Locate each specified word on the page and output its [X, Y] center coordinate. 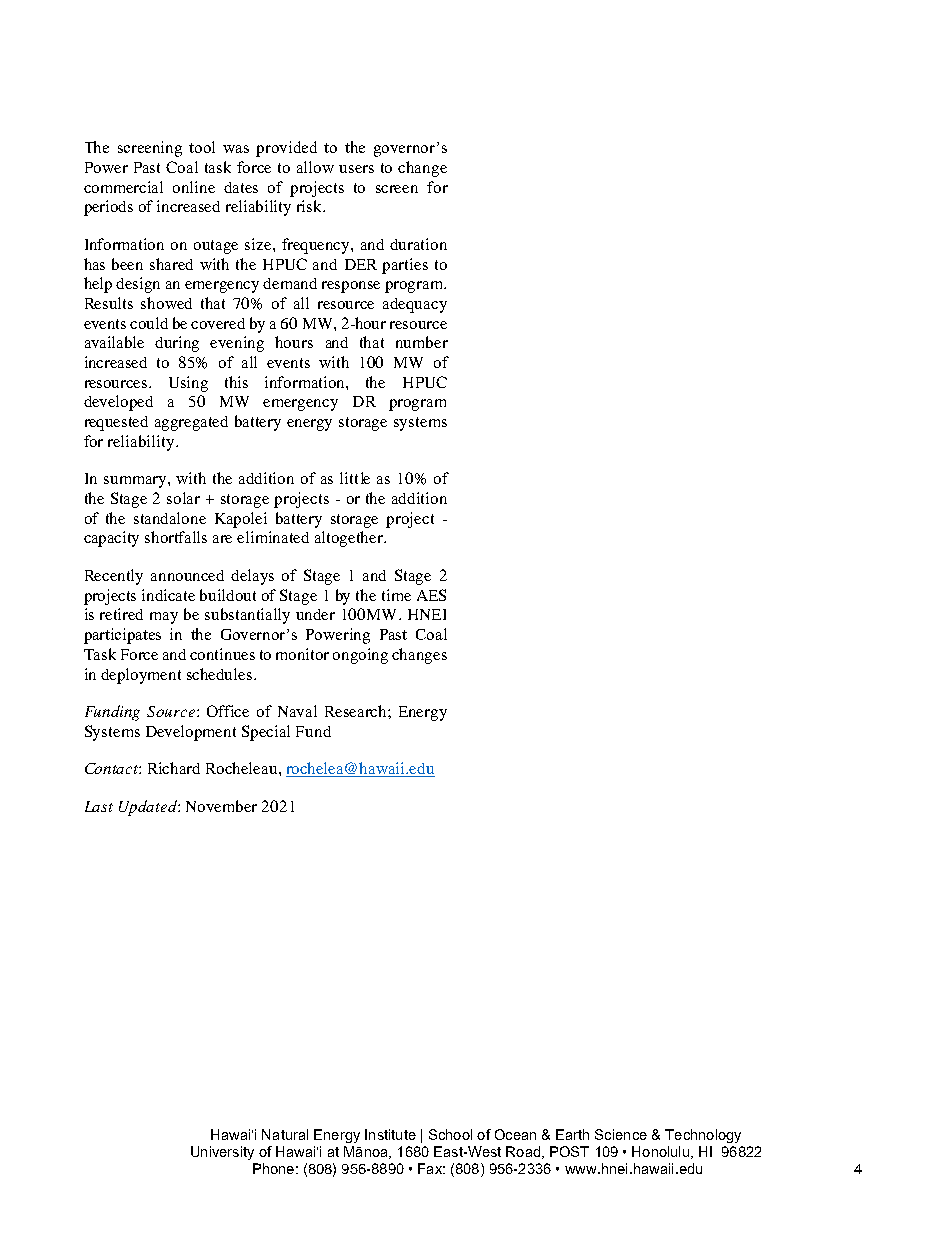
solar [183, 498]
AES [431, 595]
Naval [297, 711]
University [222, 1153]
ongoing [360, 656]
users [356, 169]
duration [418, 244]
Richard [174, 768]
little [355, 478]
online [194, 187]
